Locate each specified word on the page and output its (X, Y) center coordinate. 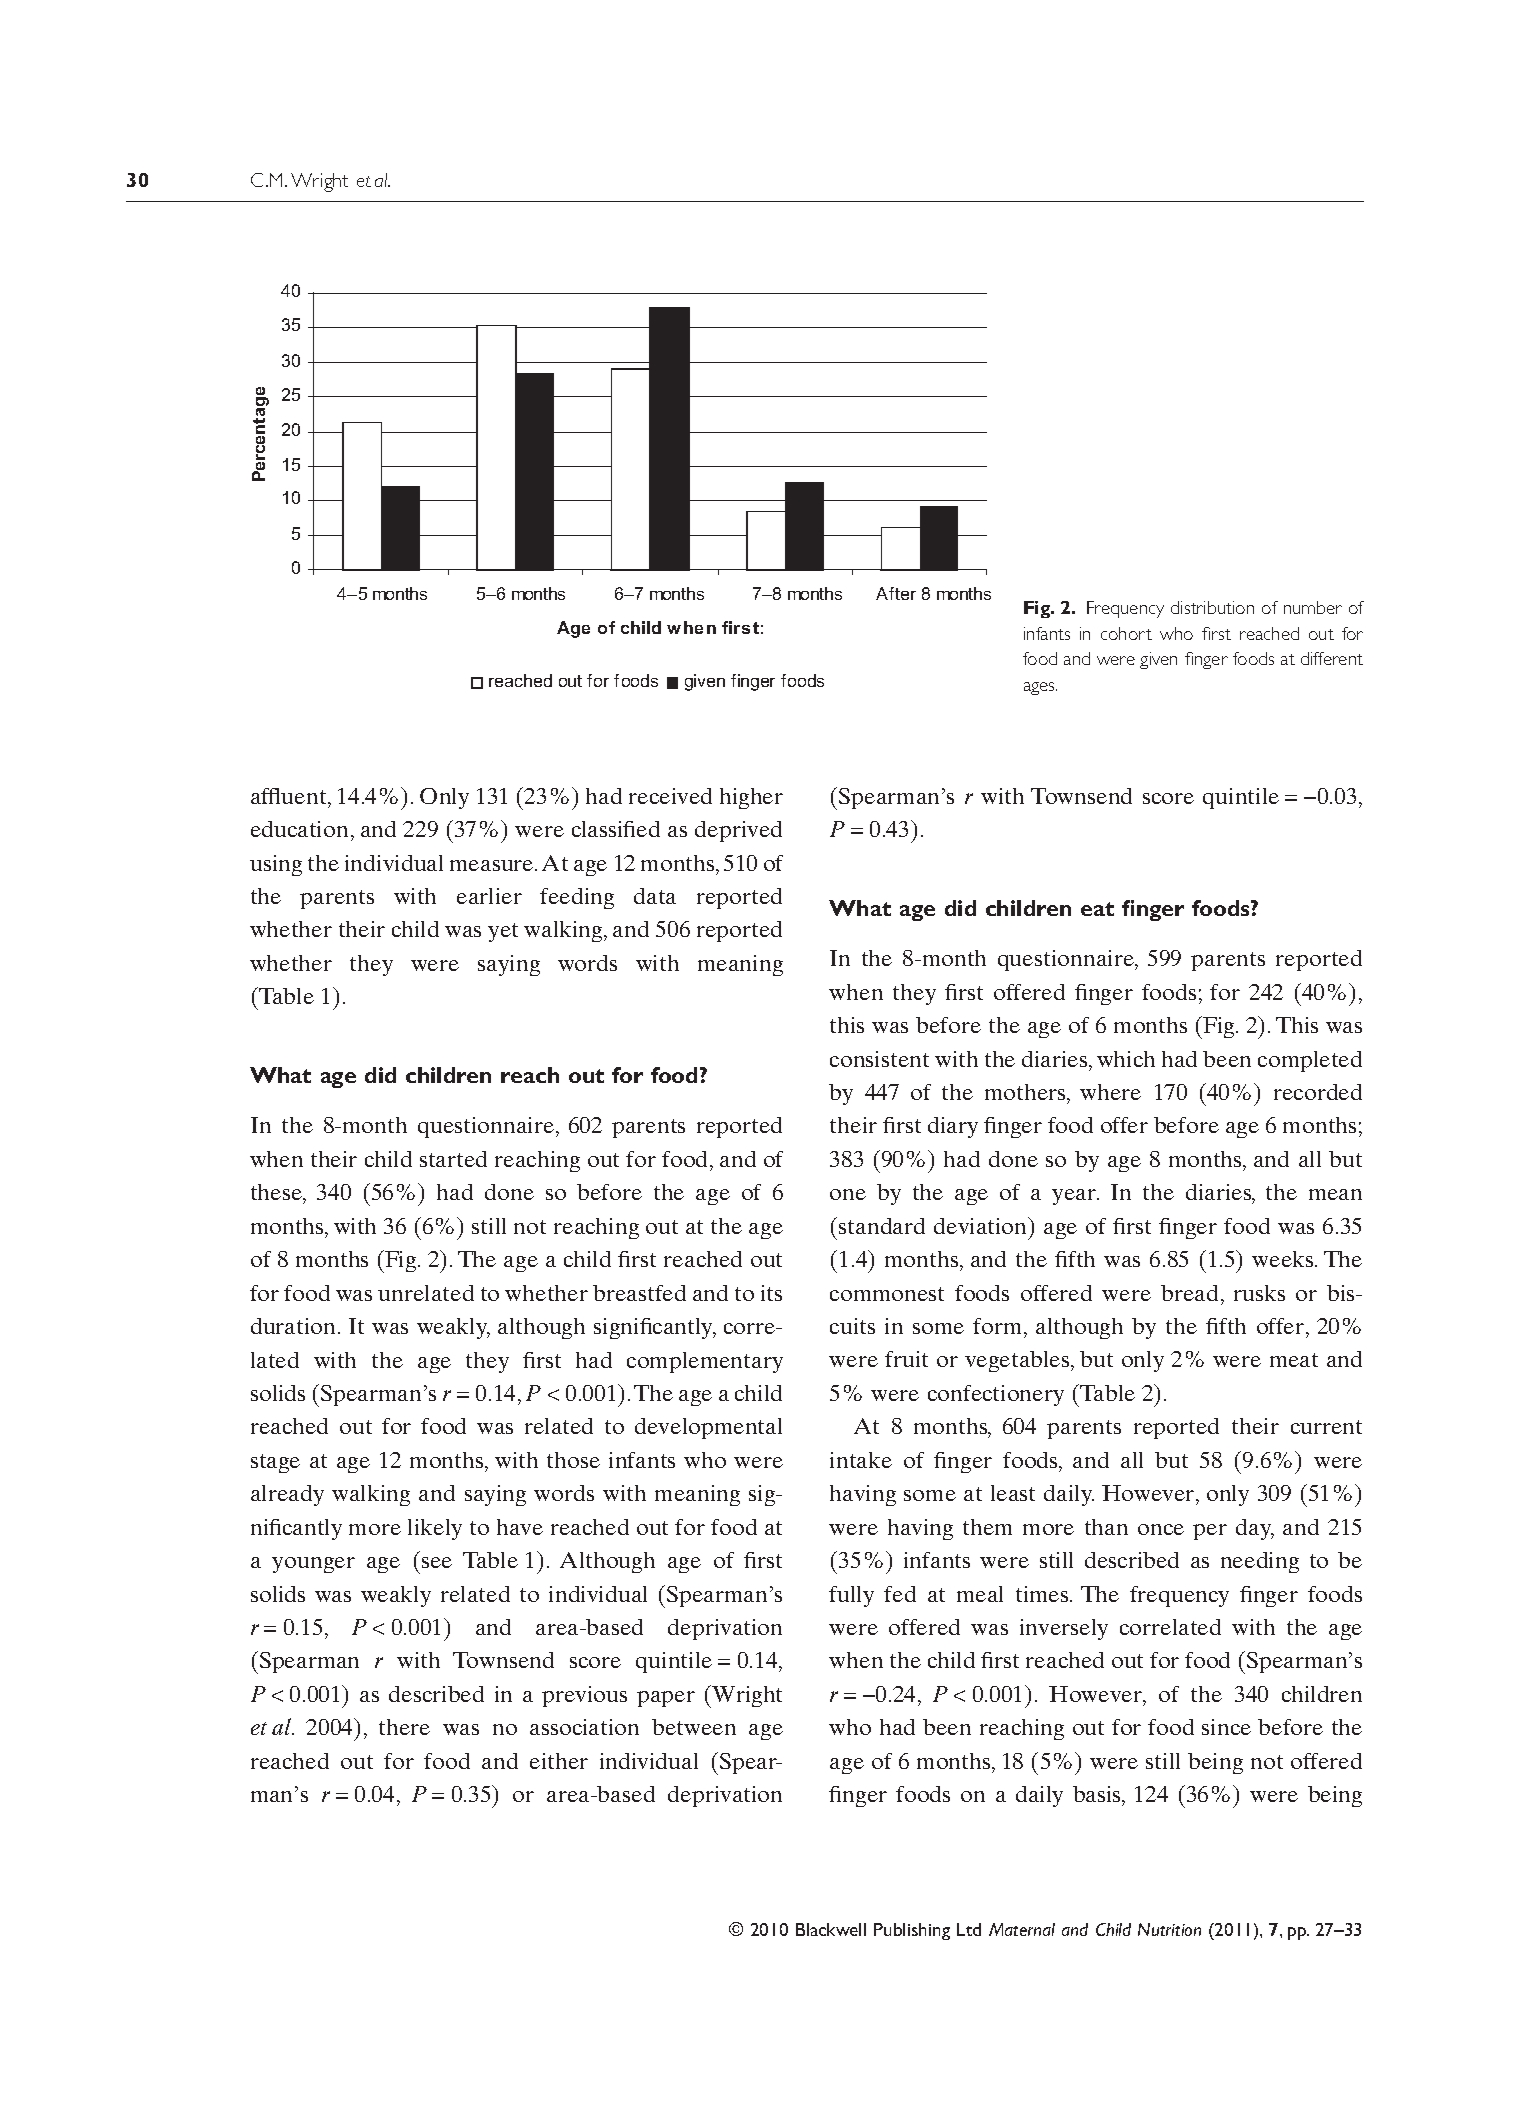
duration (293, 1326)
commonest (887, 1294)
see (437, 1562)
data (655, 896)
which (1126, 1059)
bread (1189, 1293)
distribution (1212, 607)
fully (851, 1596)
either (559, 1761)
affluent (290, 796)
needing (1260, 1562)
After (896, 593)
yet (503, 932)
